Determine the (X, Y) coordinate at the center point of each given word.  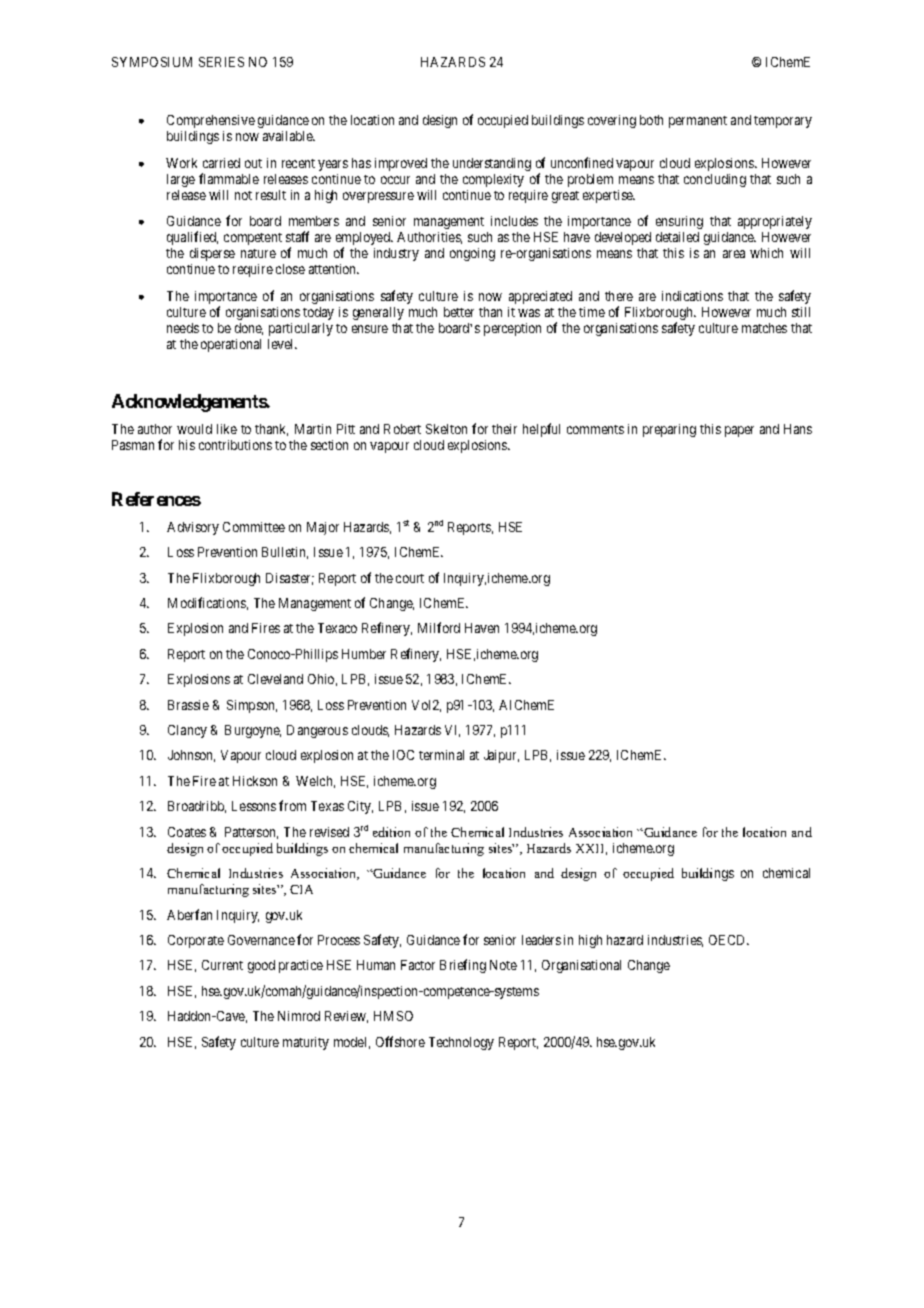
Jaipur (501, 756)
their (504, 429)
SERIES (221, 62)
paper (739, 431)
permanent (698, 122)
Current (222, 965)
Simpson (252, 706)
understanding (492, 164)
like (227, 429)
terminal (441, 755)
